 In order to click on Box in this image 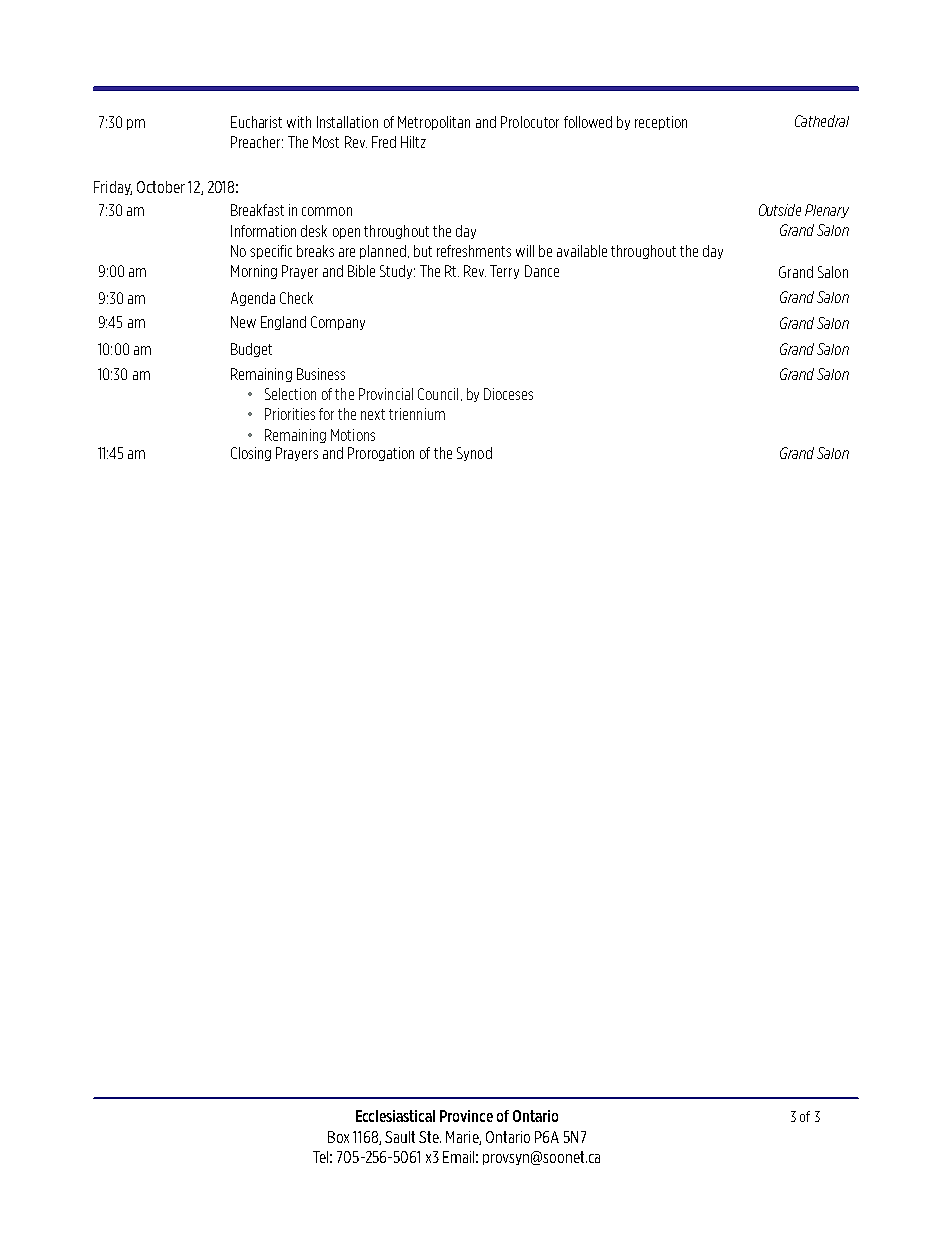, I will do `click(338, 1137)`.
